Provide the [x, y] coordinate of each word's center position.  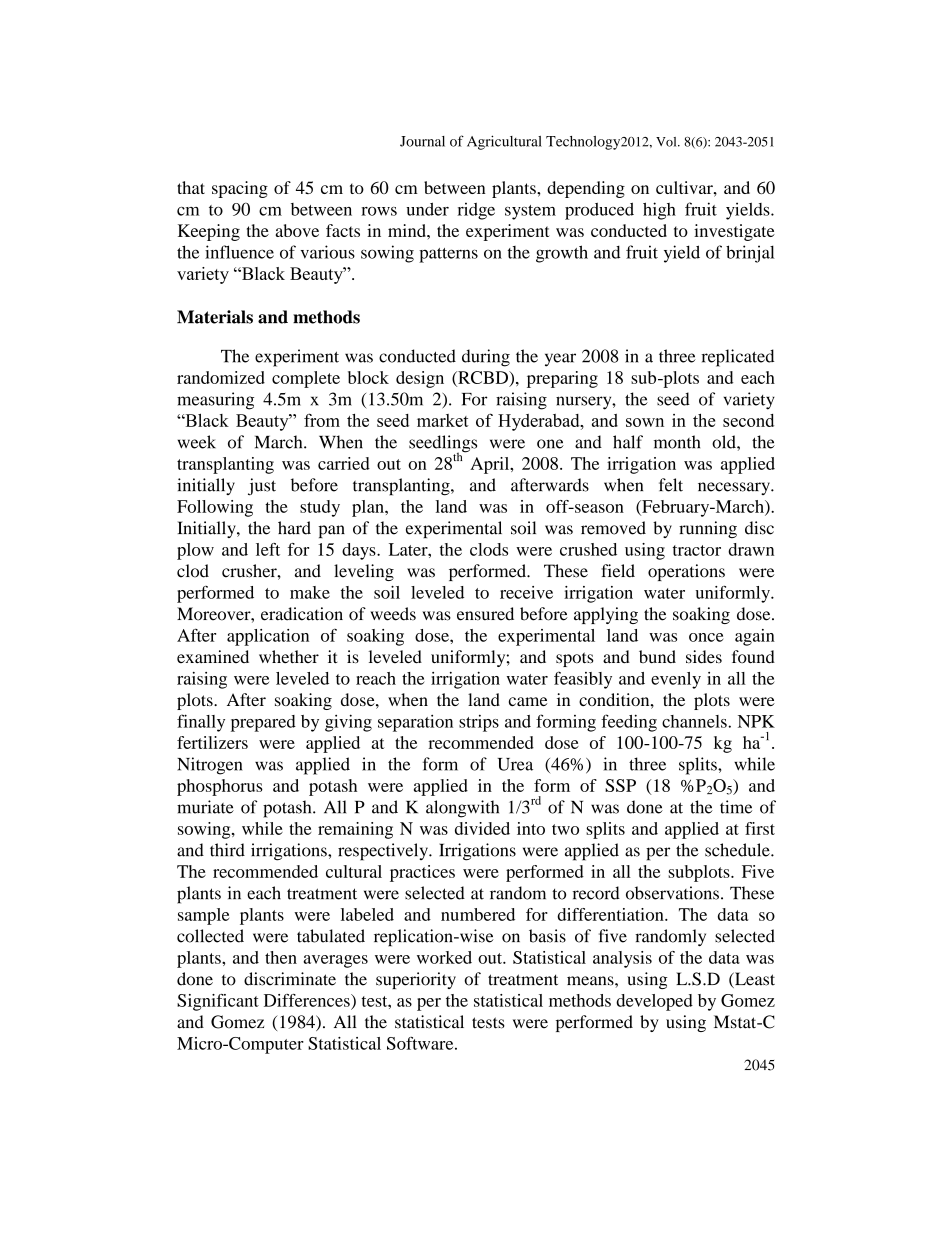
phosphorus [220, 787]
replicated [737, 358]
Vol [667, 142]
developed [654, 1002]
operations [686, 572]
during [486, 358]
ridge [476, 211]
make [310, 592]
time [736, 807]
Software [421, 1043]
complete [306, 379]
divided [482, 828]
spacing [240, 189]
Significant [218, 1002]
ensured [485, 614]
